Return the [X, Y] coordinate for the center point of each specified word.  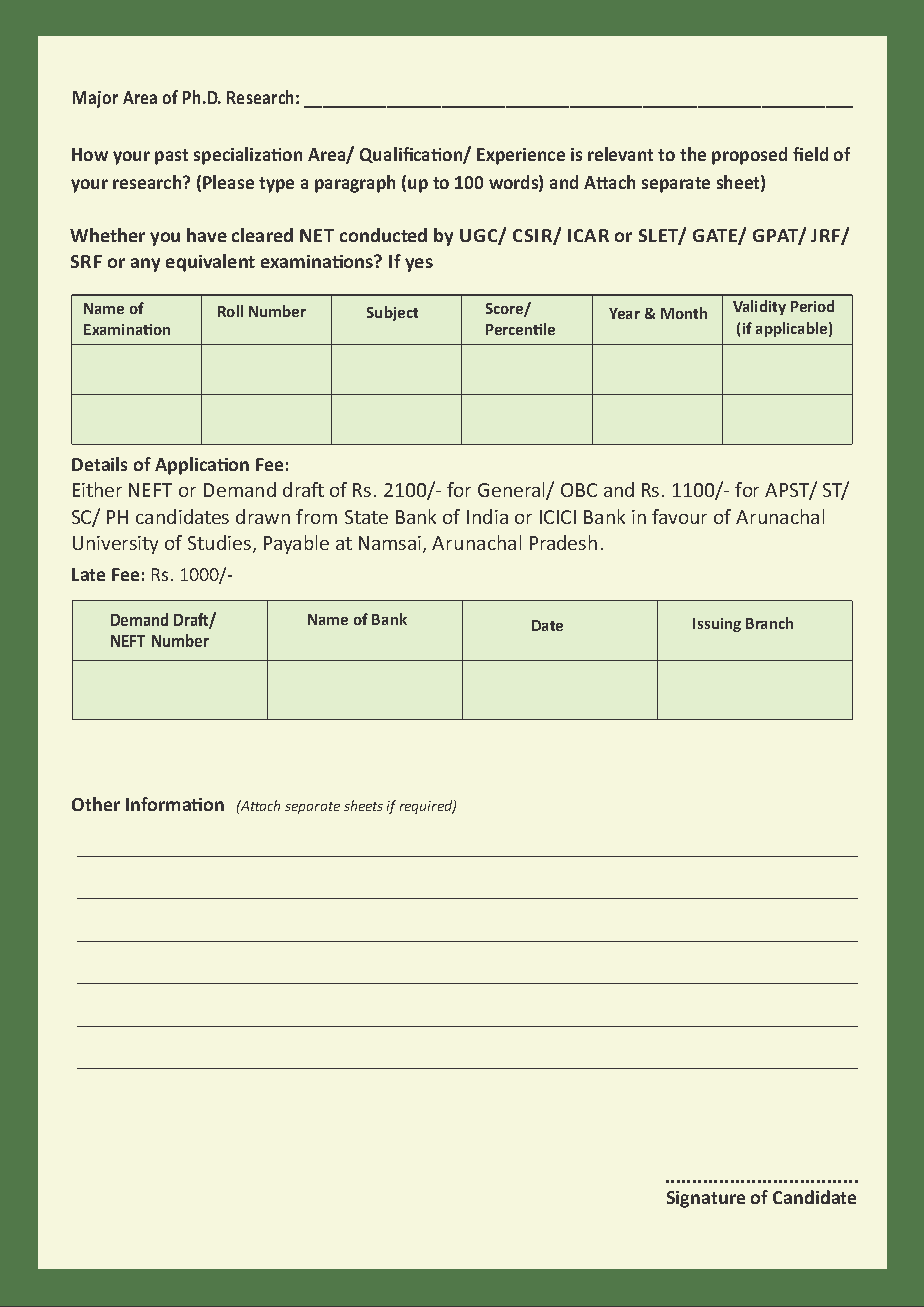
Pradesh [563, 542]
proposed [749, 156]
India [487, 516]
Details [99, 464]
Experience [521, 156]
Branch [769, 623]
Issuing [717, 625]
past [171, 157]
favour [679, 516]
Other [96, 804]
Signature [706, 1199]
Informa [159, 804]
